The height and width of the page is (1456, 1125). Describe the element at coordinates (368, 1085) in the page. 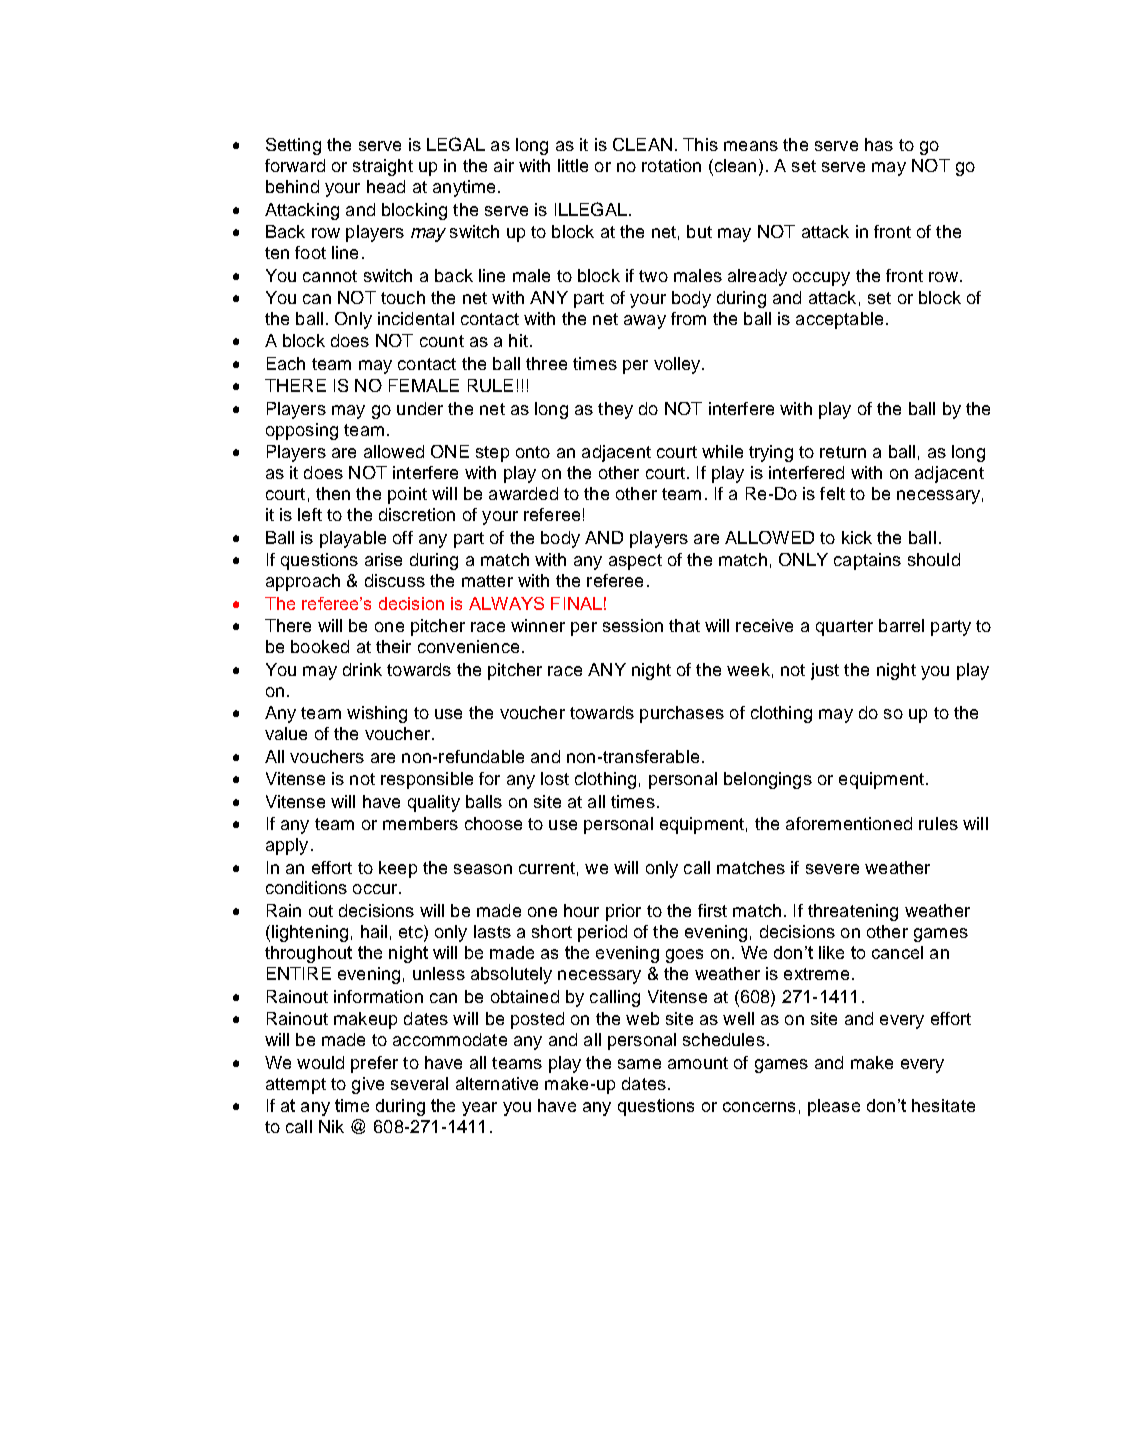

I see `give` at that location.
